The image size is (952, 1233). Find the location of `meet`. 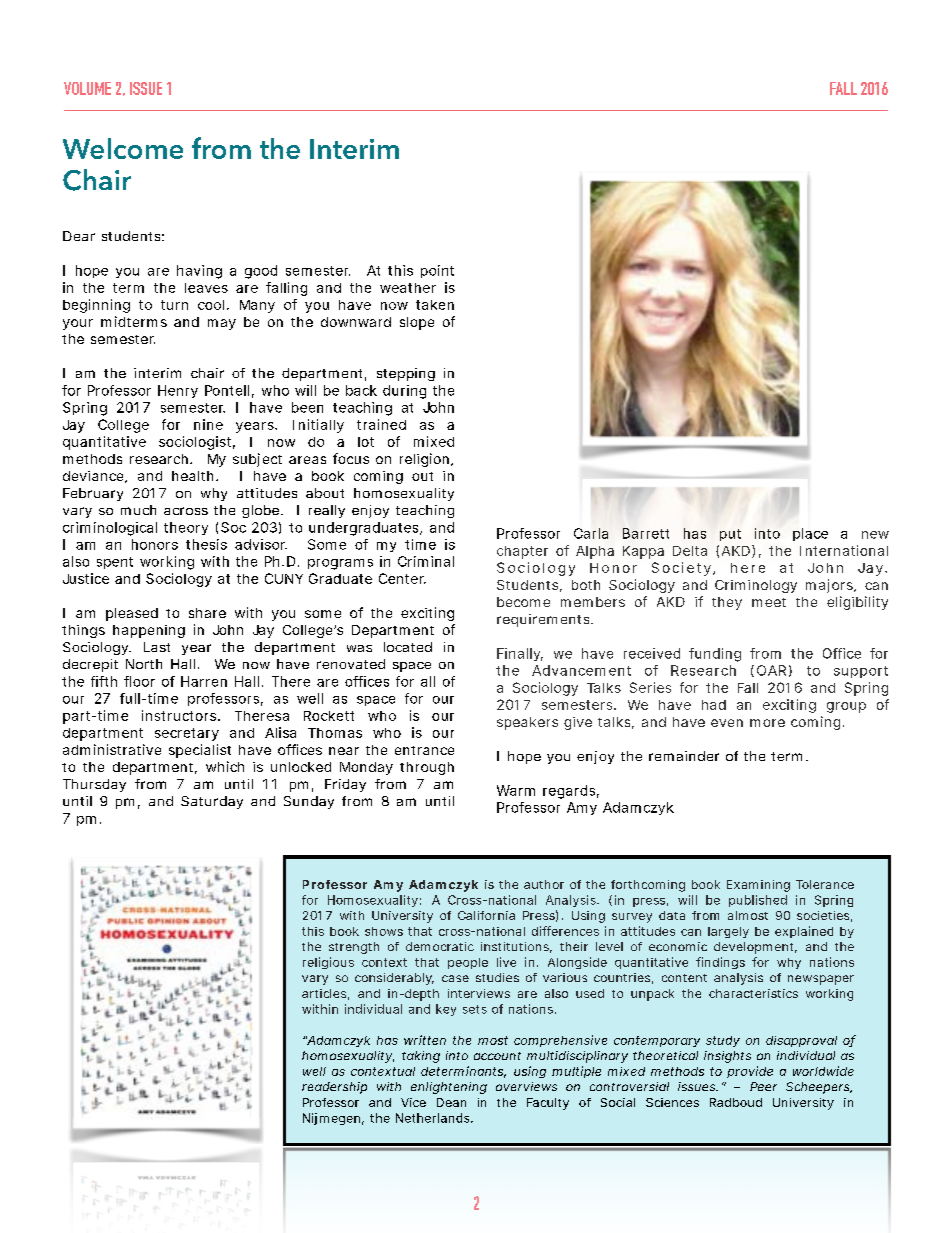

meet is located at coordinates (769, 602).
